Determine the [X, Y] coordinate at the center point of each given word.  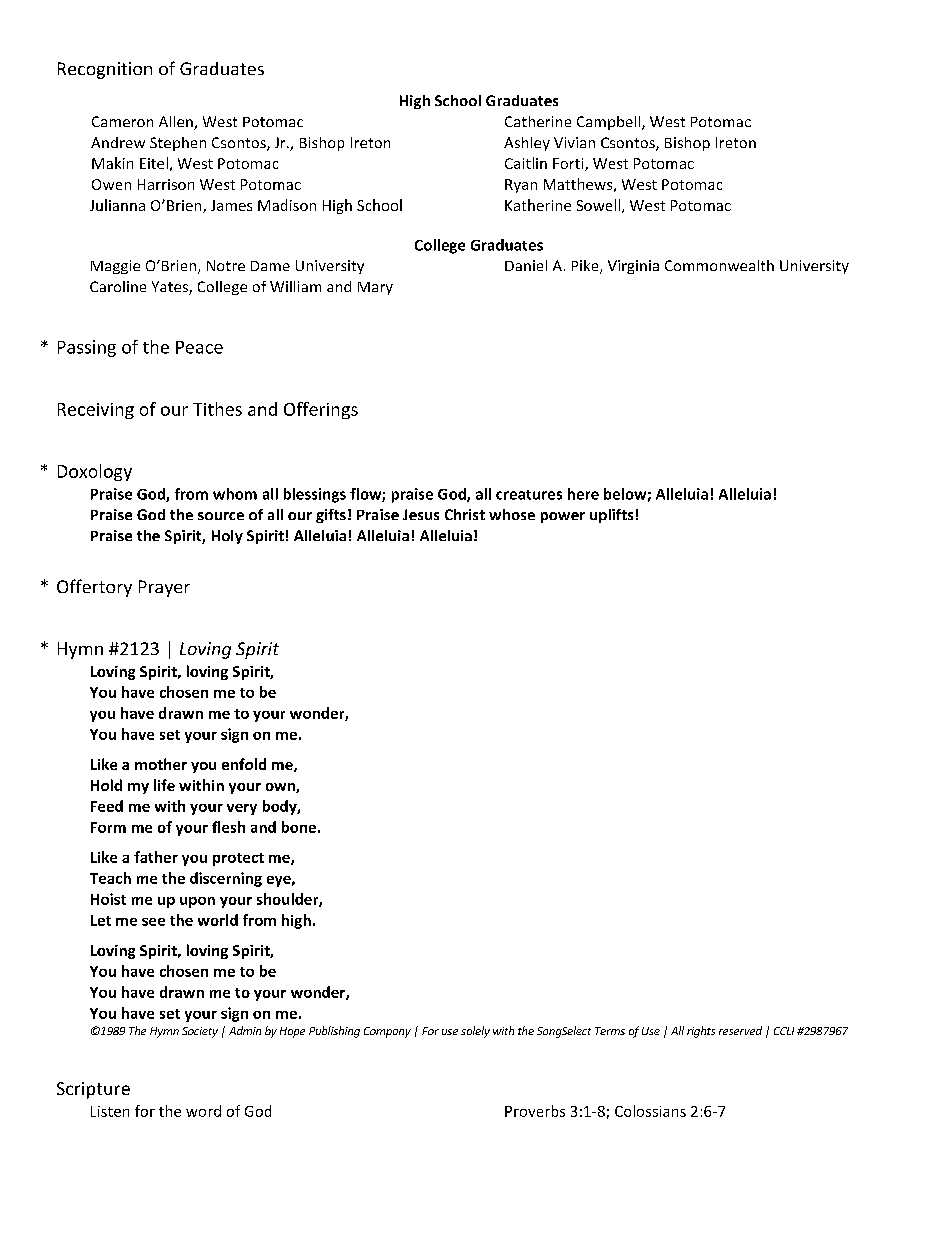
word [203, 1111]
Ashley [527, 144]
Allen [177, 123]
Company [387, 1032]
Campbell [610, 123]
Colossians [650, 1111]
